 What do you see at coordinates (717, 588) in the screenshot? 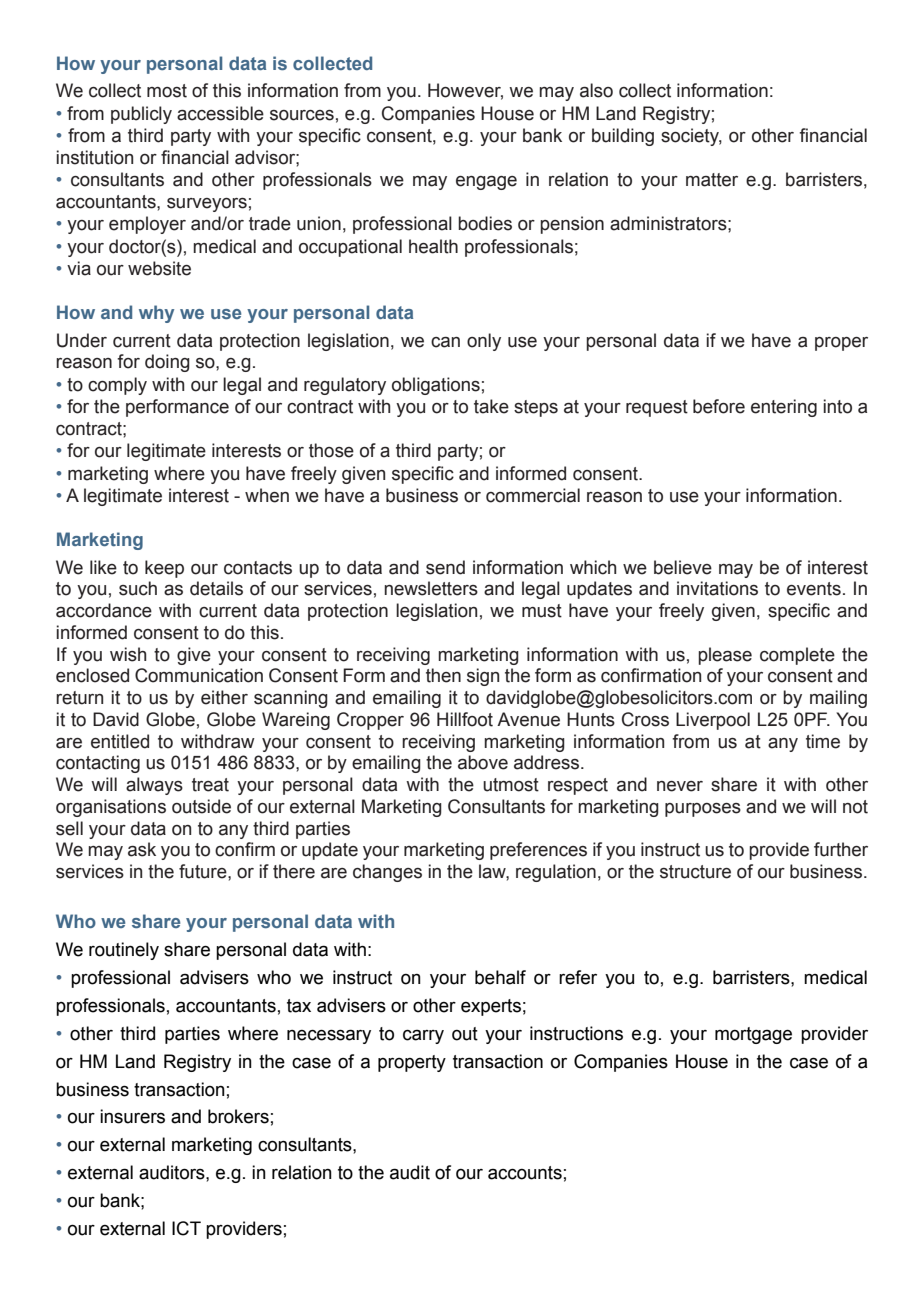
I see `invitations` at bounding box center [717, 588].
